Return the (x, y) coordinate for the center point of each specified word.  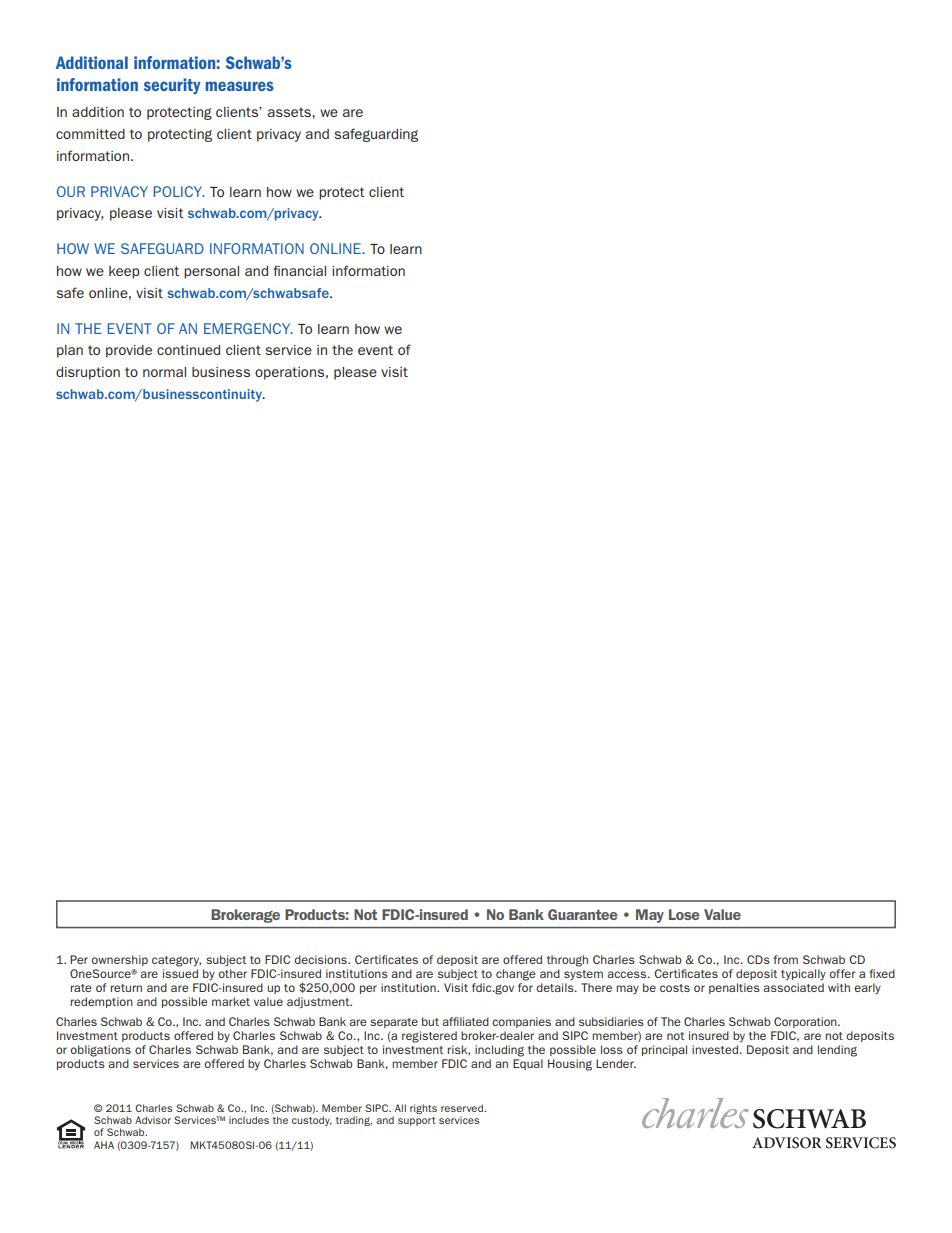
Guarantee (583, 914)
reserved (463, 1108)
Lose (684, 914)
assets (290, 112)
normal (164, 372)
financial (299, 271)
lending (837, 1051)
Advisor (153, 1120)
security (172, 86)
